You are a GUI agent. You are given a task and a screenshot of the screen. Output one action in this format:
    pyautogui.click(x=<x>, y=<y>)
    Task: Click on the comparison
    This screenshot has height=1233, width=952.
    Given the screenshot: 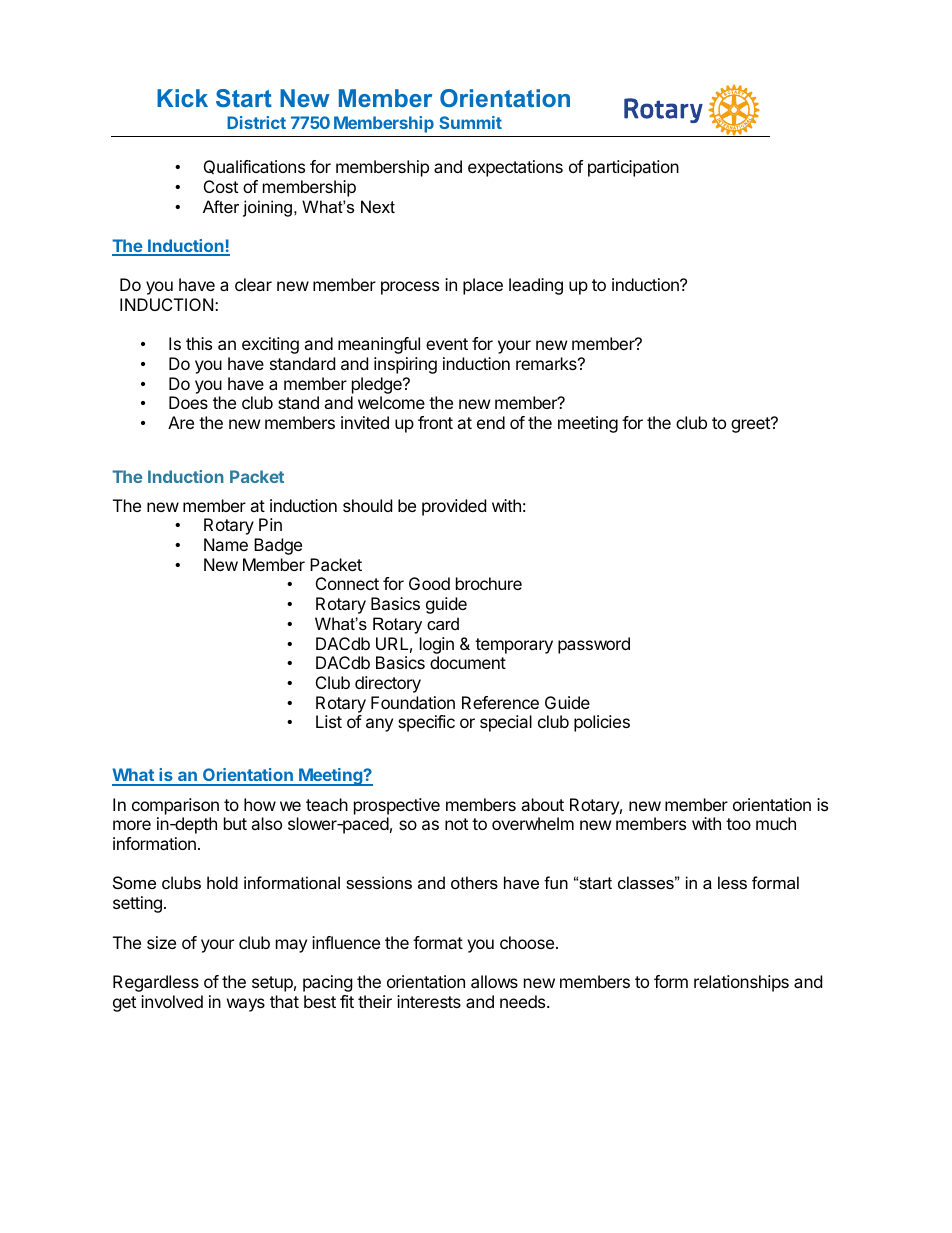 What is the action you would take?
    pyautogui.click(x=175, y=806)
